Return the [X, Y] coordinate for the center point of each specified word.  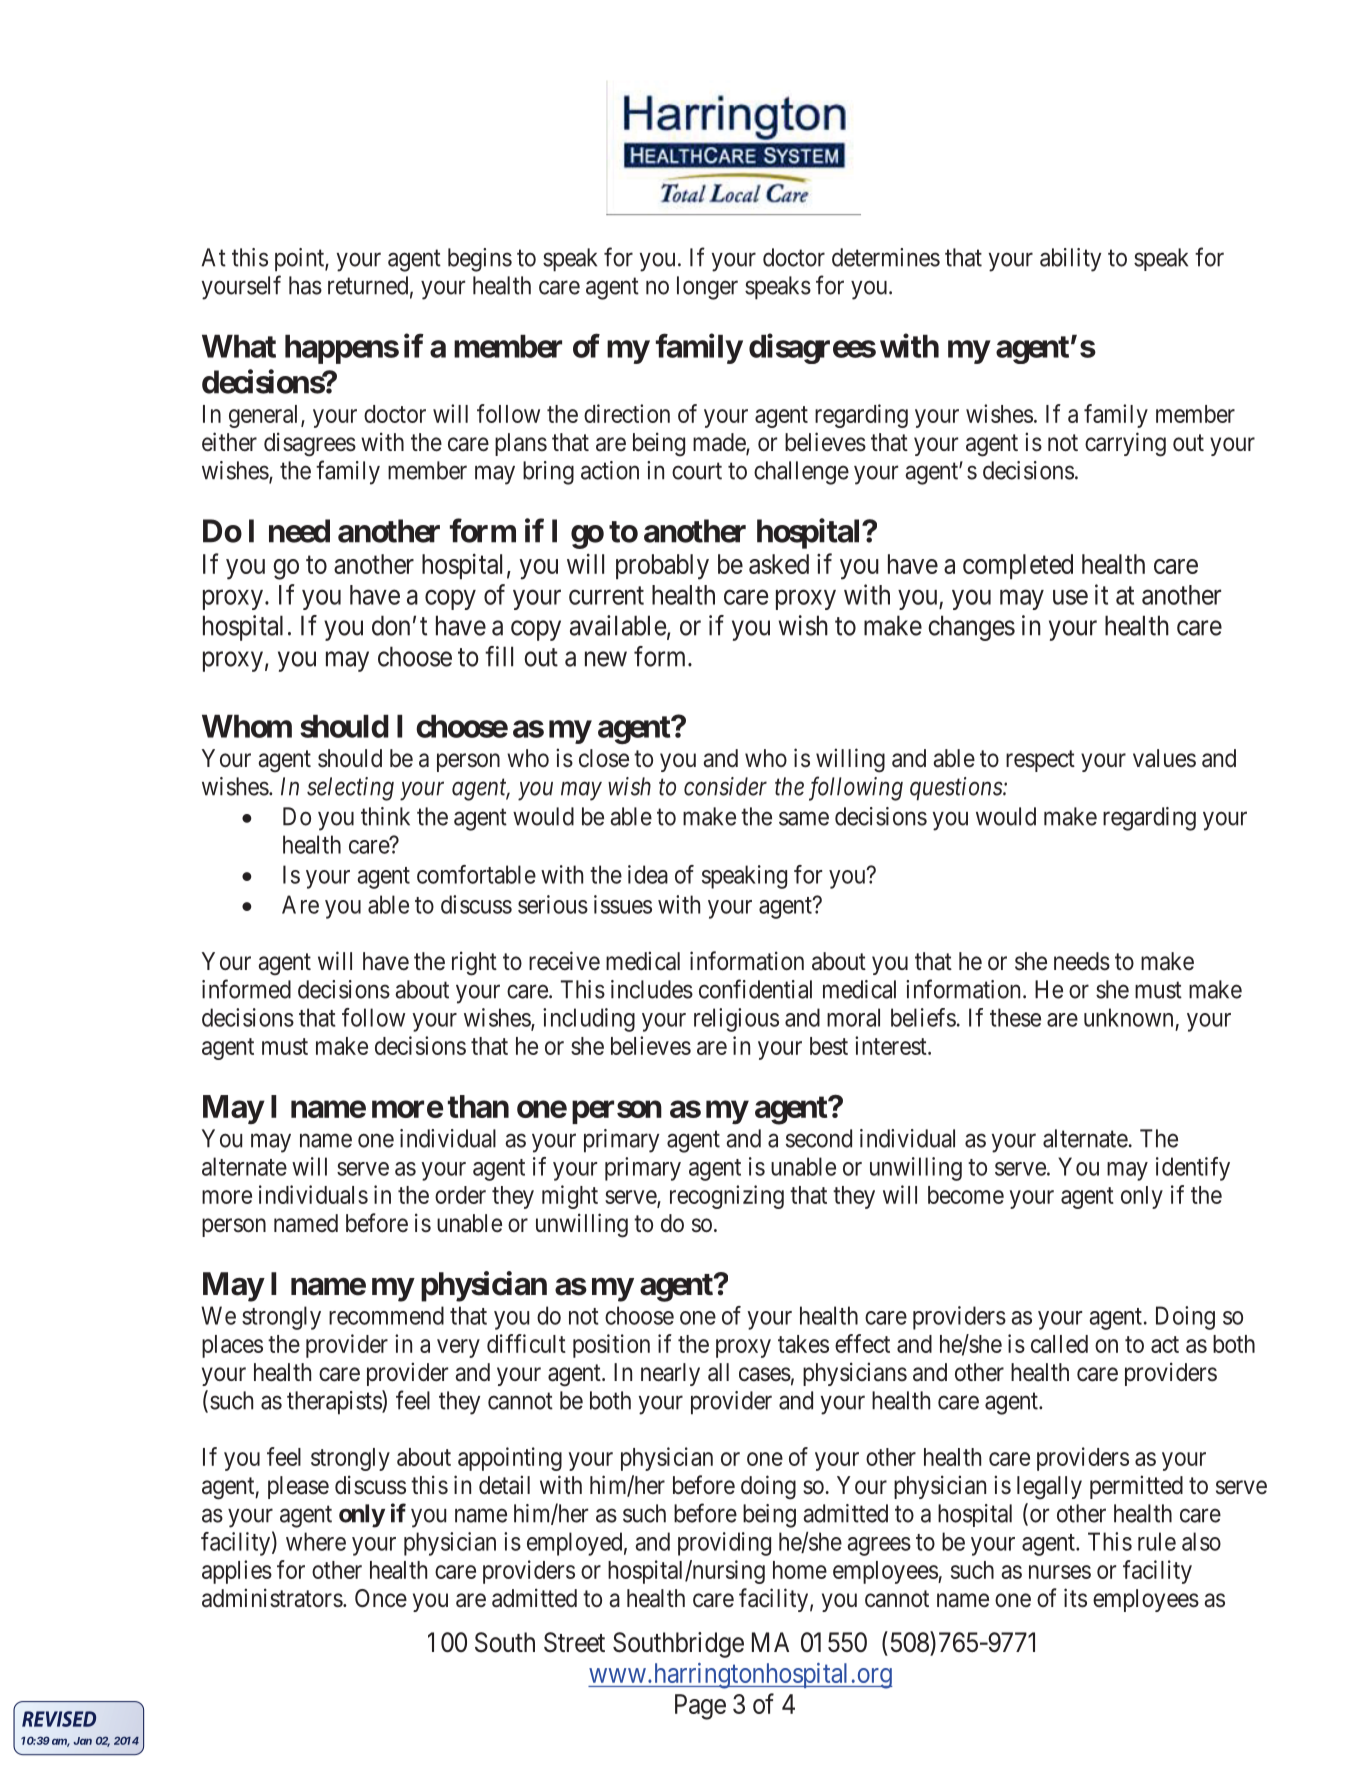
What [239, 346]
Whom [247, 726]
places [232, 1346]
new [606, 659]
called [1059, 1344]
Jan [83, 1741]
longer [707, 288]
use [1070, 597]
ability [1070, 260]
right [474, 963]
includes [652, 989]
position [611, 1346]
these [1015, 1017]
